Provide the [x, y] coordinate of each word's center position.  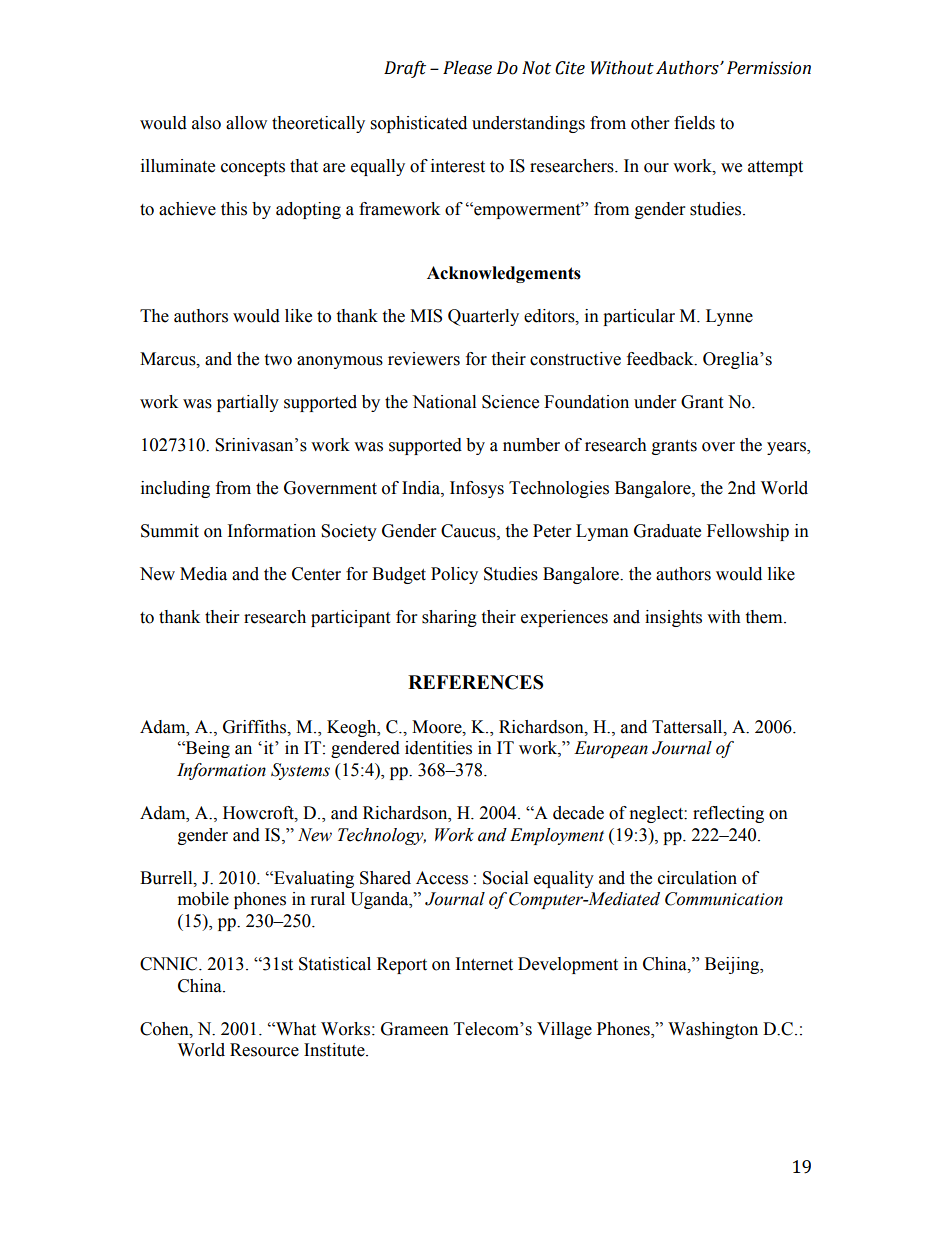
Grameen [415, 1029]
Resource [264, 1050]
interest [458, 166]
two [278, 360]
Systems [300, 771]
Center [316, 574]
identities [438, 748]
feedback [661, 359]
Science [510, 402]
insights [673, 618]
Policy [454, 575]
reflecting [728, 814]
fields [694, 123]
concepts [253, 168]
